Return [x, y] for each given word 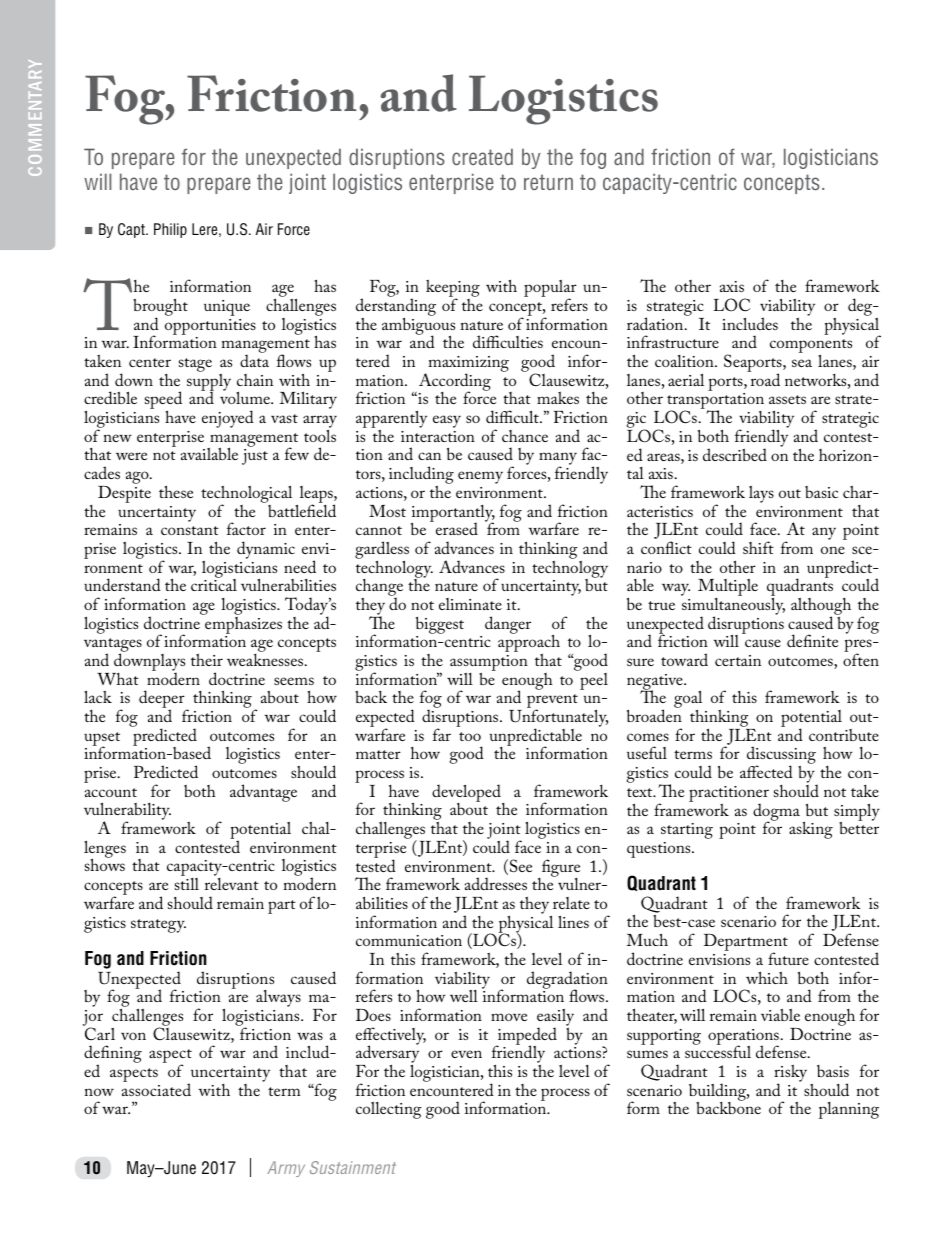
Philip [170, 230]
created [482, 156]
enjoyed [228, 419]
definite [812, 640]
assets [787, 399]
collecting [389, 1110]
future [788, 958]
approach [529, 644]
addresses [496, 883]
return [548, 182]
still [187, 884]
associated [156, 1088]
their [207, 660]
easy [447, 421]
